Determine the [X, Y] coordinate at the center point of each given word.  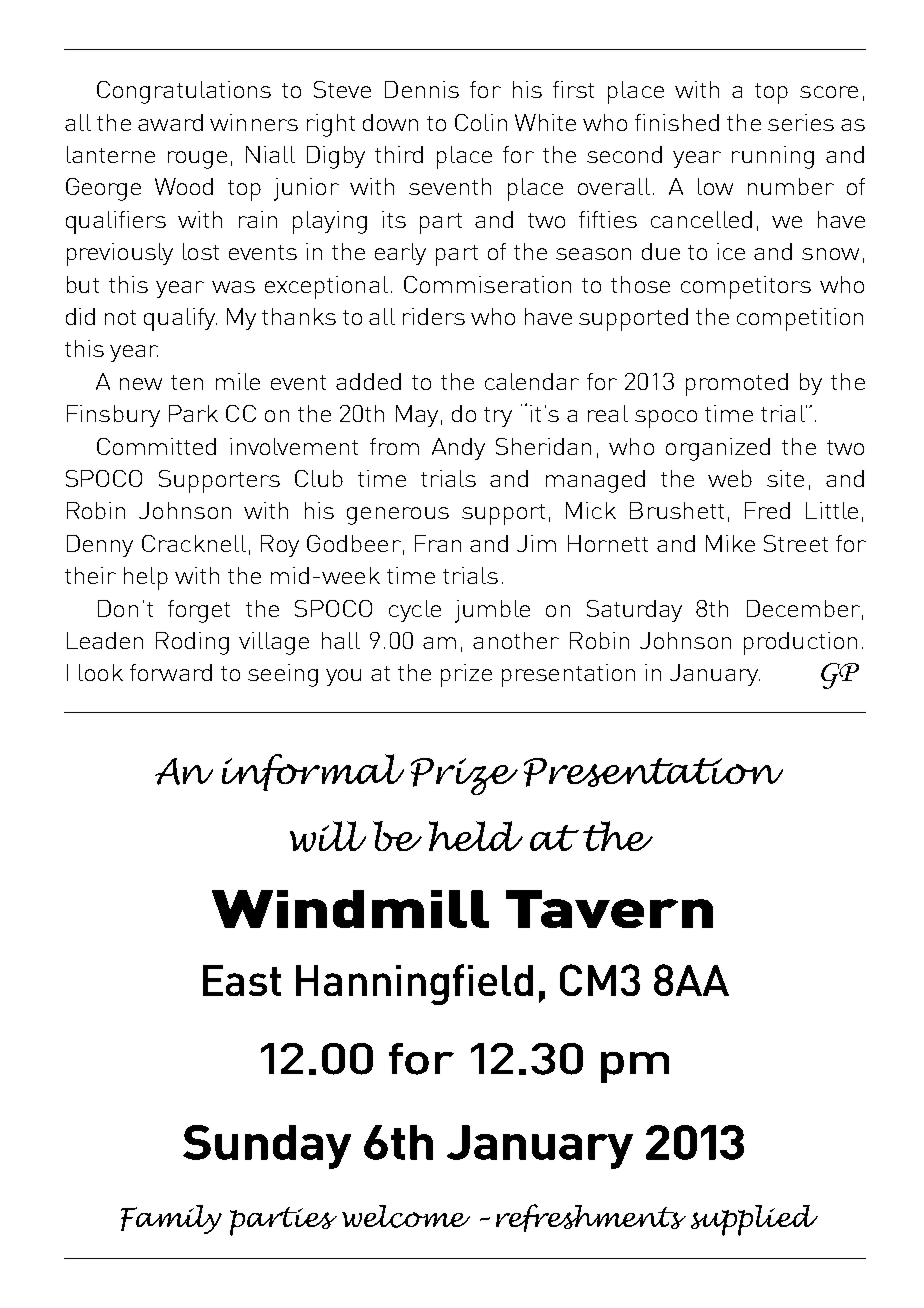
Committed [156, 446]
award [170, 122]
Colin [481, 122]
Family [171, 1219]
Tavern [609, 909]
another [516, 640]
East [242, 980]
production [800, 643]
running [773, 157]
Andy [458, 449]
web [730, 478]
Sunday [267, 1147]
